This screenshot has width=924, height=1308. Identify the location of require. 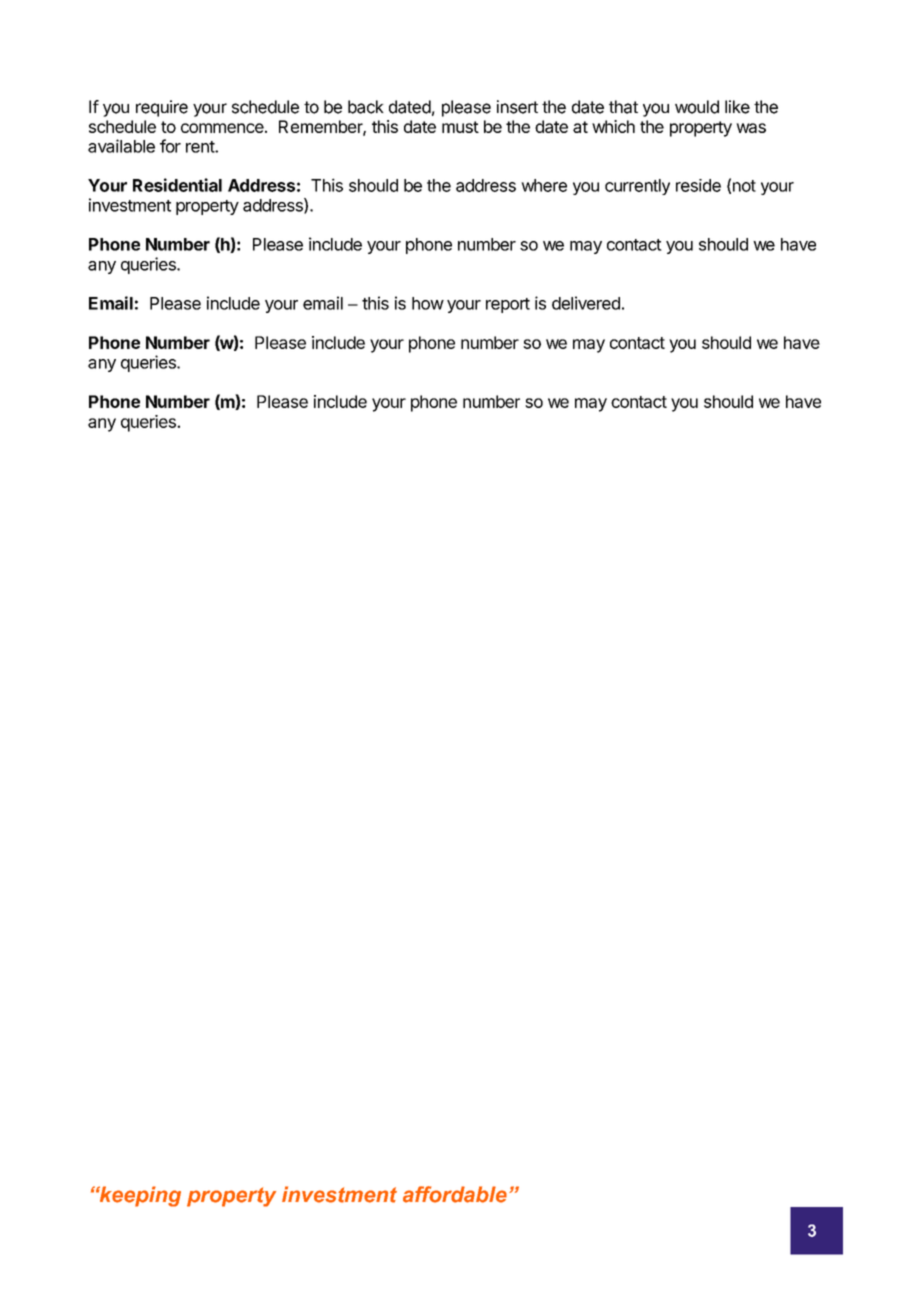
(162, 108).
